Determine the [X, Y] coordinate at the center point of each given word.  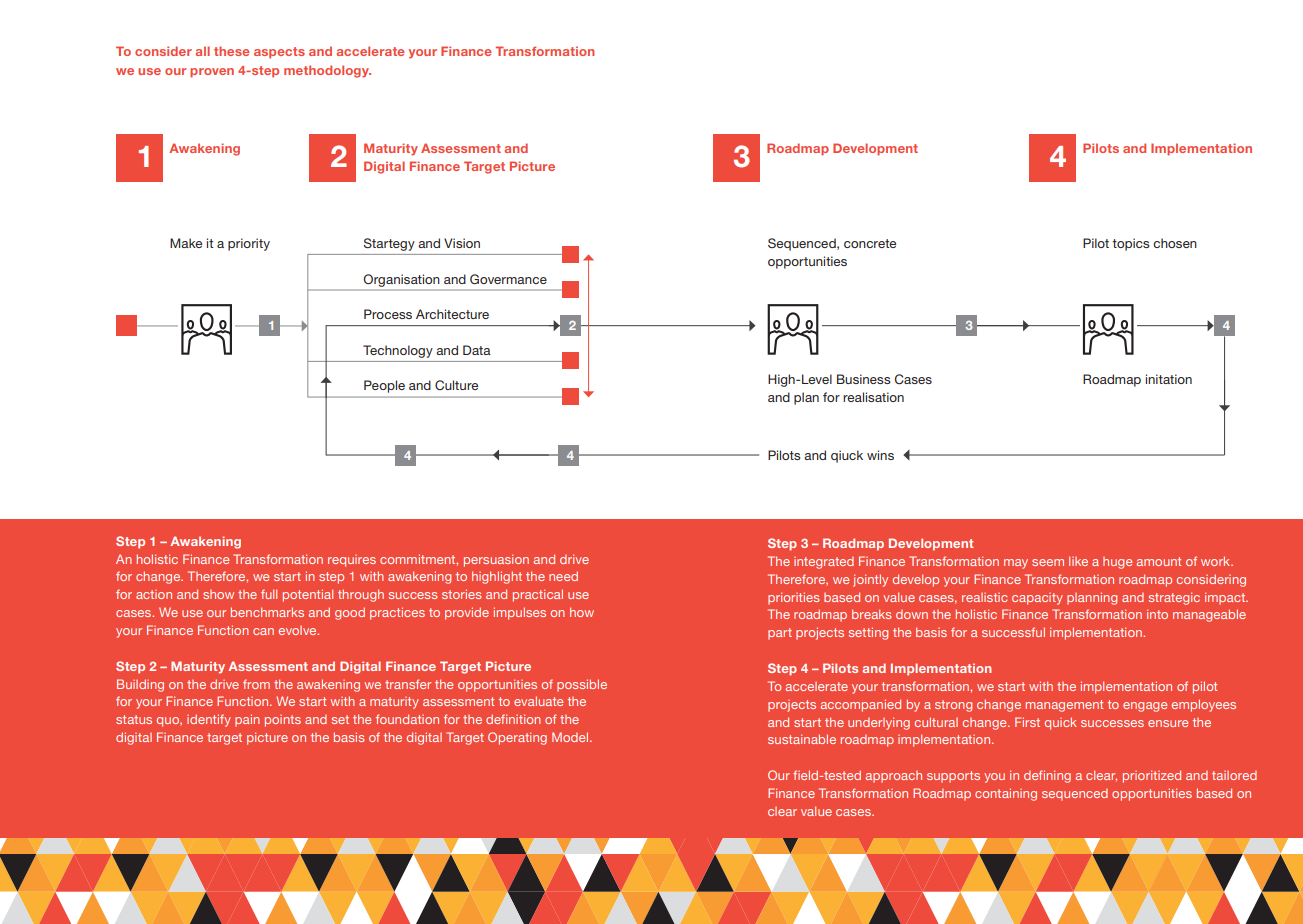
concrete [870, 243]
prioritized [1152, 776]
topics [1131, 244]
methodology [327, 71]
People [384, 386]
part [780, 634]
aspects [279, 53]
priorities [793, 598]
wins [880, 455]
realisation [873, 397]
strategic [1174, 598]
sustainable [802, 739]
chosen [1175, 243]
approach [894, 777]
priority [249, 244]
